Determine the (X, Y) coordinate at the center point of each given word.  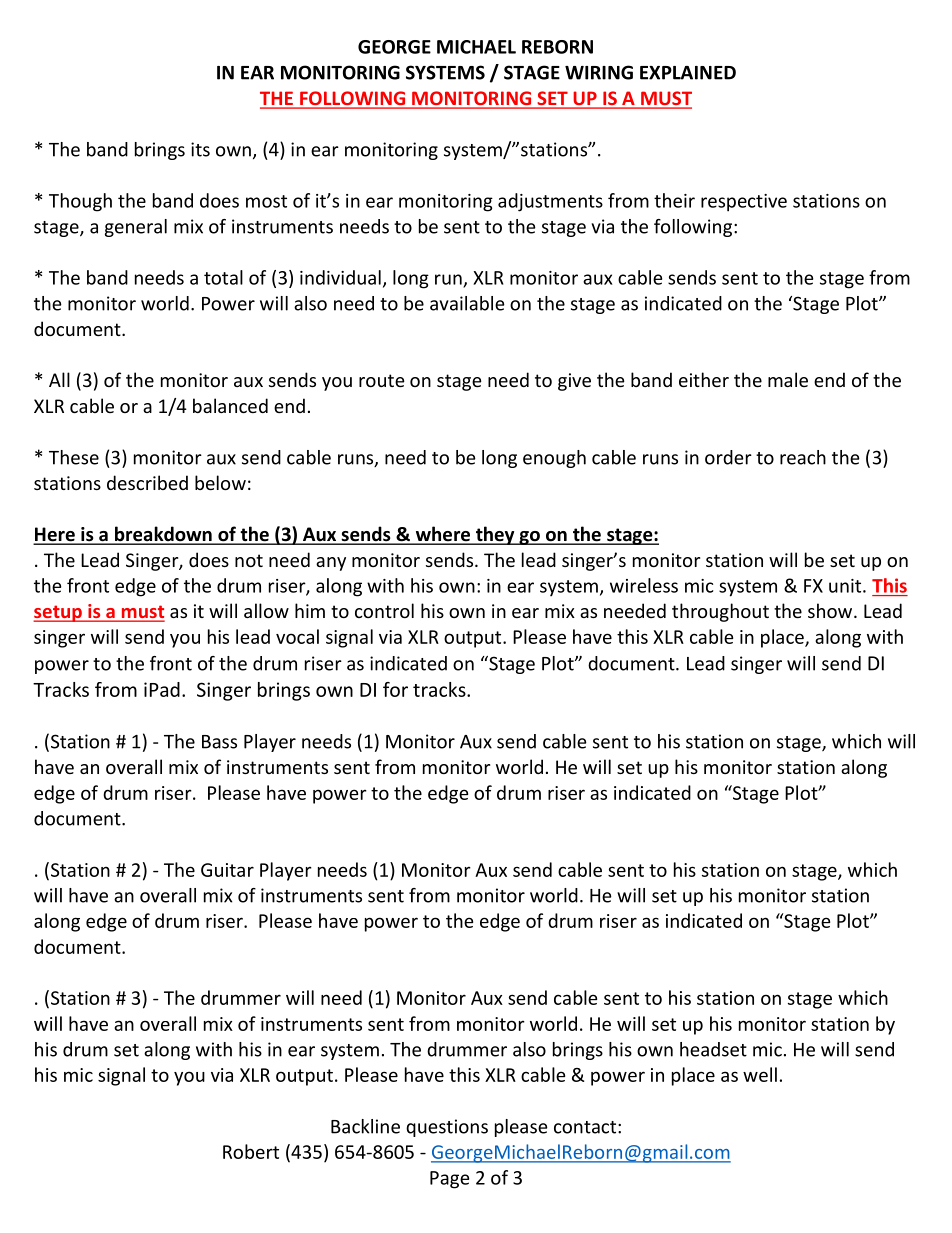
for (395, 689)
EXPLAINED (688, 73)
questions (447, 1128)
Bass (219, 742)
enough (554, 459)
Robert (251, 1151)
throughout (720, 612)
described (147, 482)
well (760, 1074)
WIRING (599, 72)
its (200, 149)
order (728, 457)
